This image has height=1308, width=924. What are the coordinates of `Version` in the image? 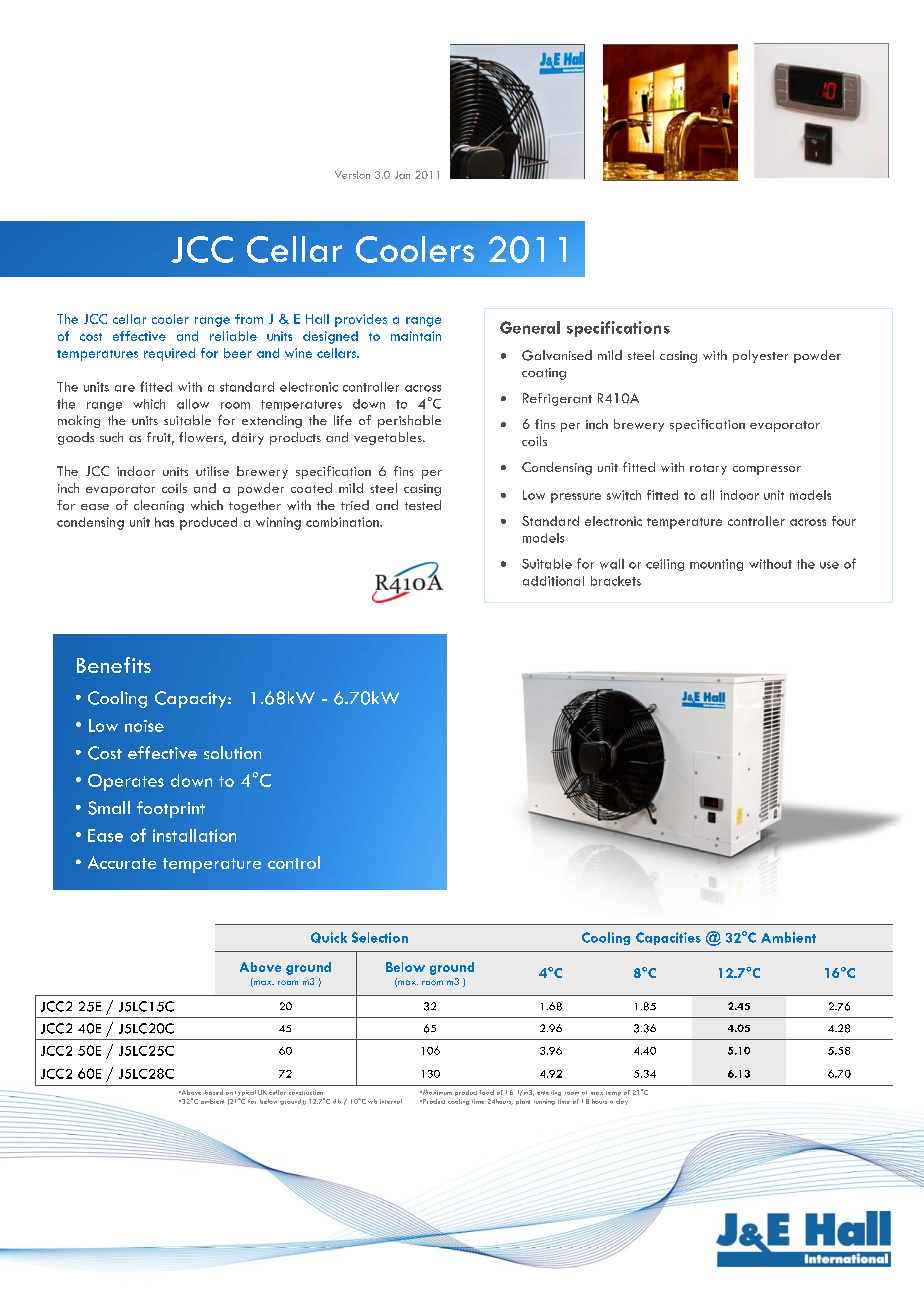 It's located at (352, 175).
